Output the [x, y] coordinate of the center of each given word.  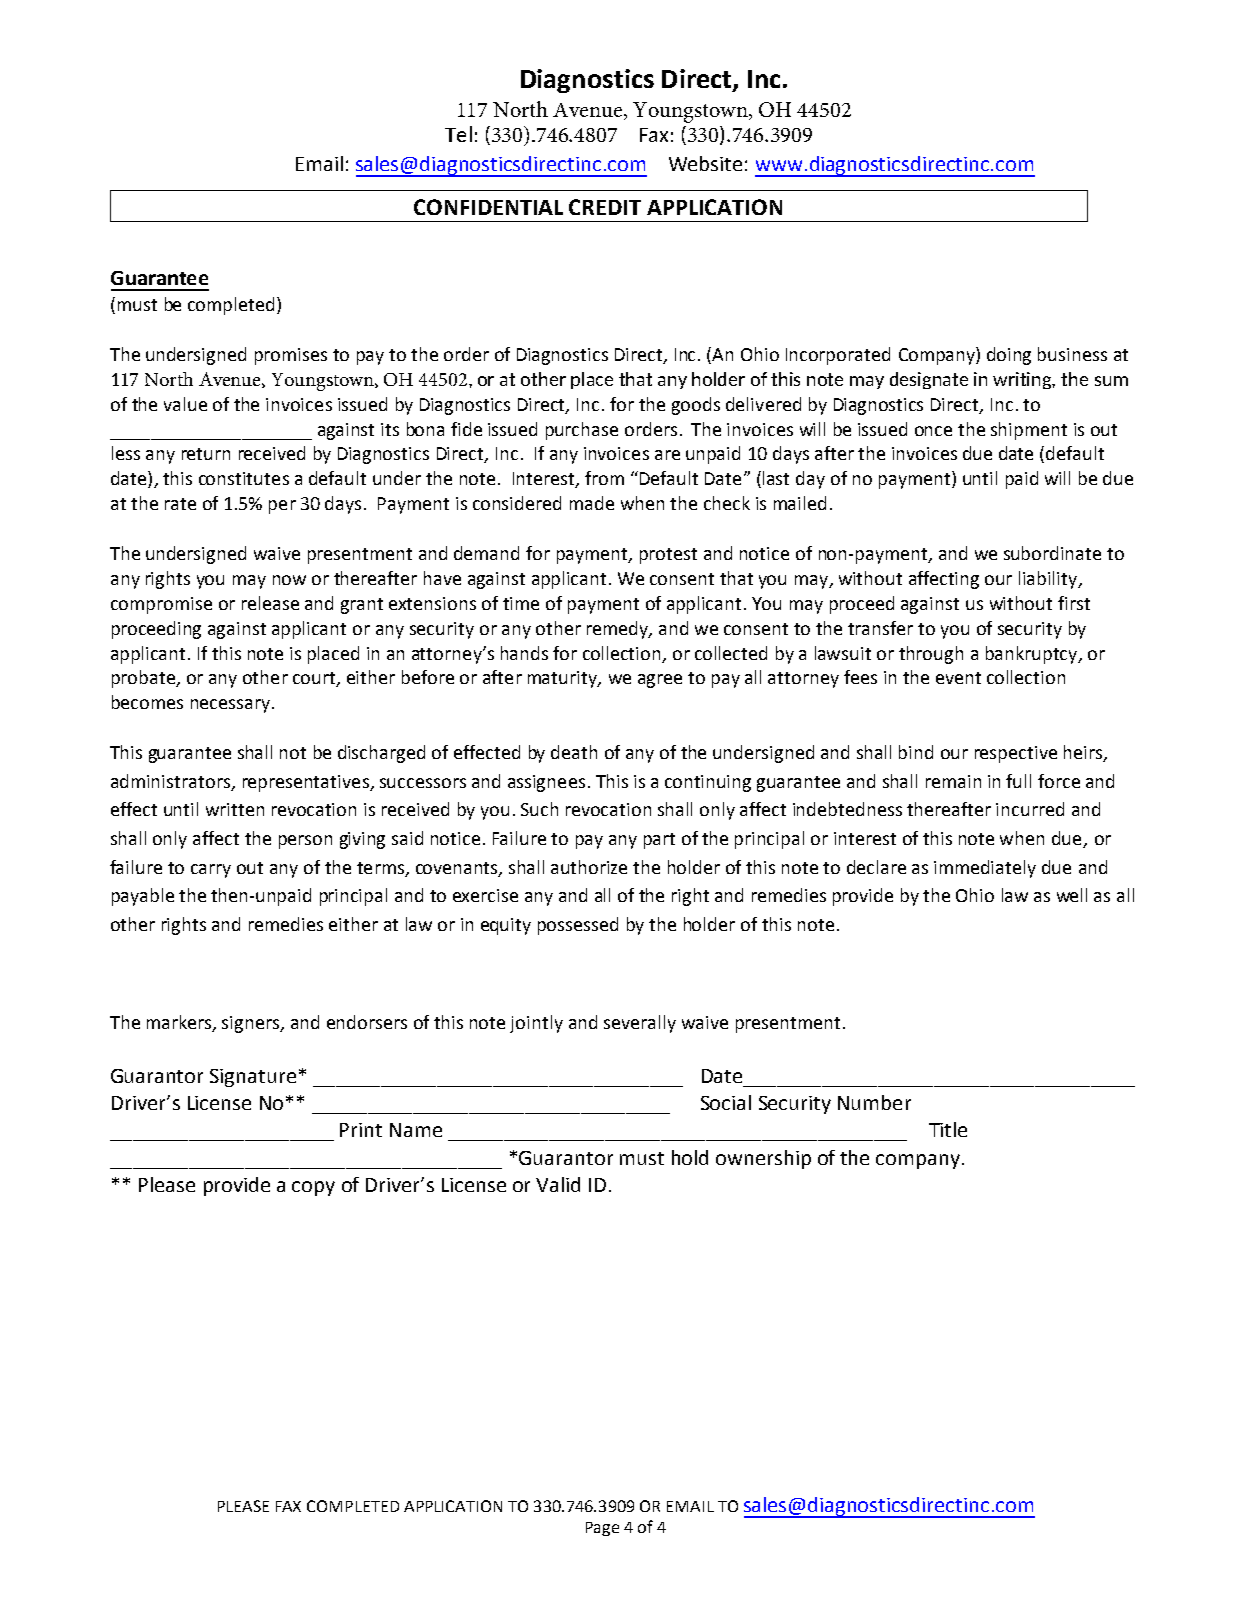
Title [948, 1129]
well [1072, 895]
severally [640, 1024]
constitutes [244, 478]
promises [291, 356]
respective [1016, 754]
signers [252, 1024]
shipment [1029, 431]
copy [313, 1188]
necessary [230, 706]
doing [1009, 356]
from [604, 478]
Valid [558, 1184]
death [574, 752]
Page [602, 1529]
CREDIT [605, 207]
